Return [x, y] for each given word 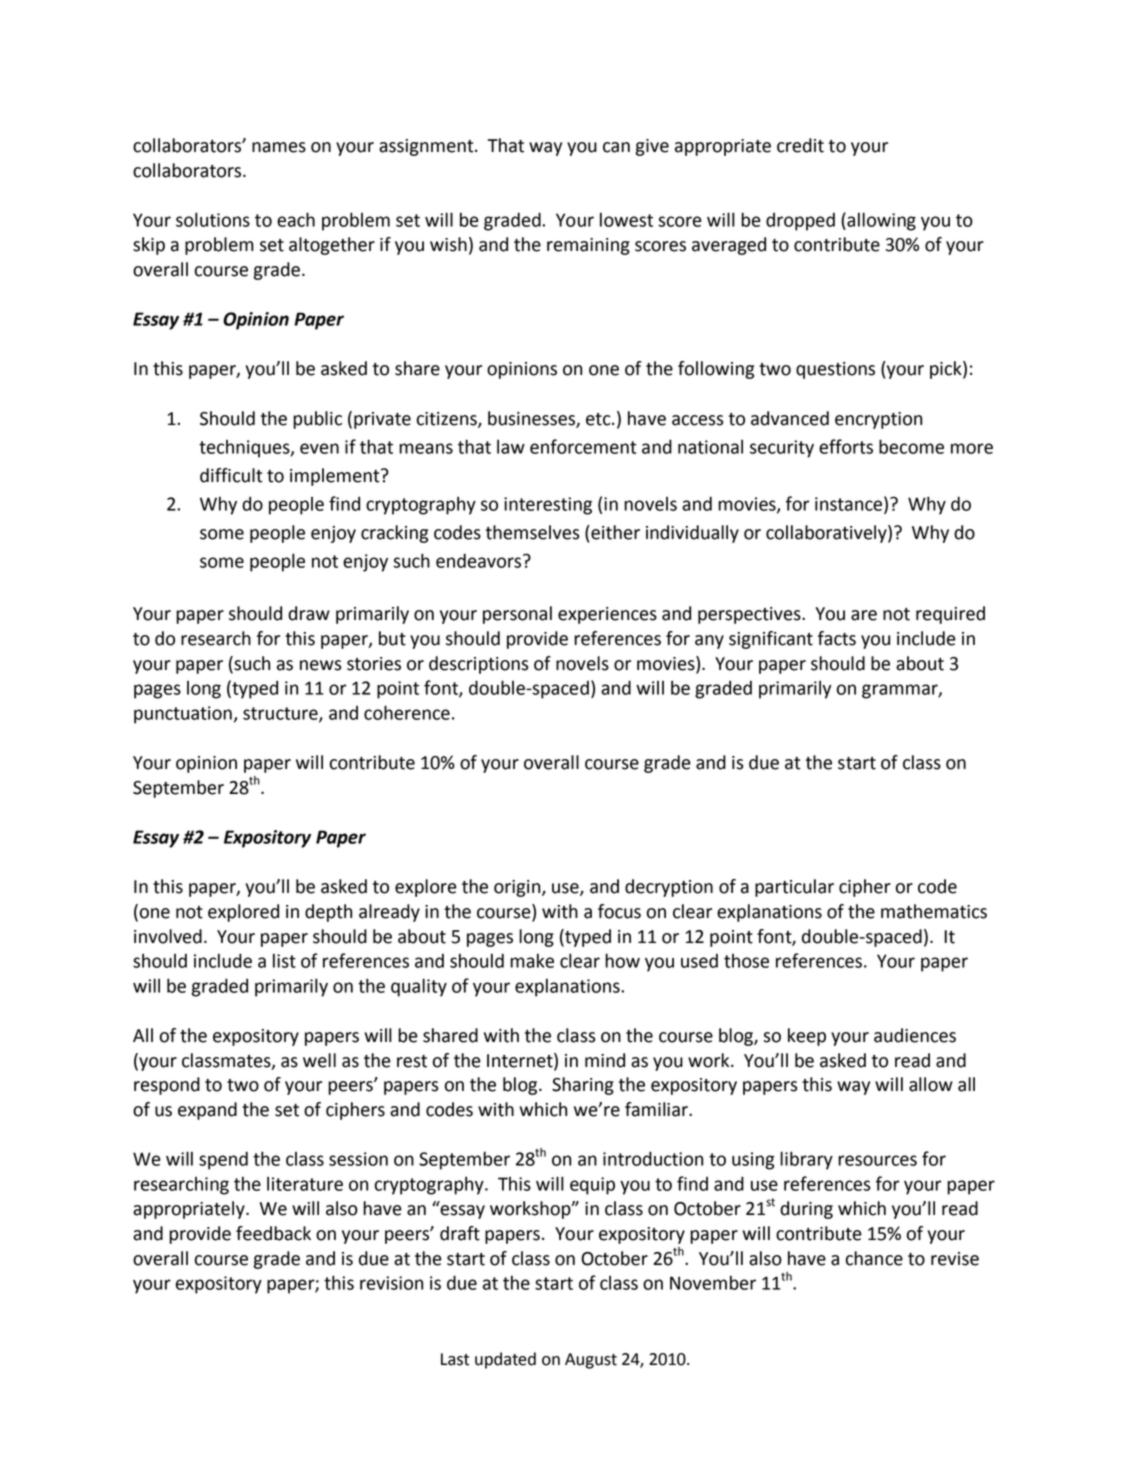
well [319, 1060]
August [591, 1361]
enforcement [583, 446]
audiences [915, 1035]
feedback [273, 1233]
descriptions [479, 665]
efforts [846, 446]
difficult [231, 475]
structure [281, 714]
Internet [521, 1060]
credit [800, 145]
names [279, 147]
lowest [626, 219]
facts [837, 638]
